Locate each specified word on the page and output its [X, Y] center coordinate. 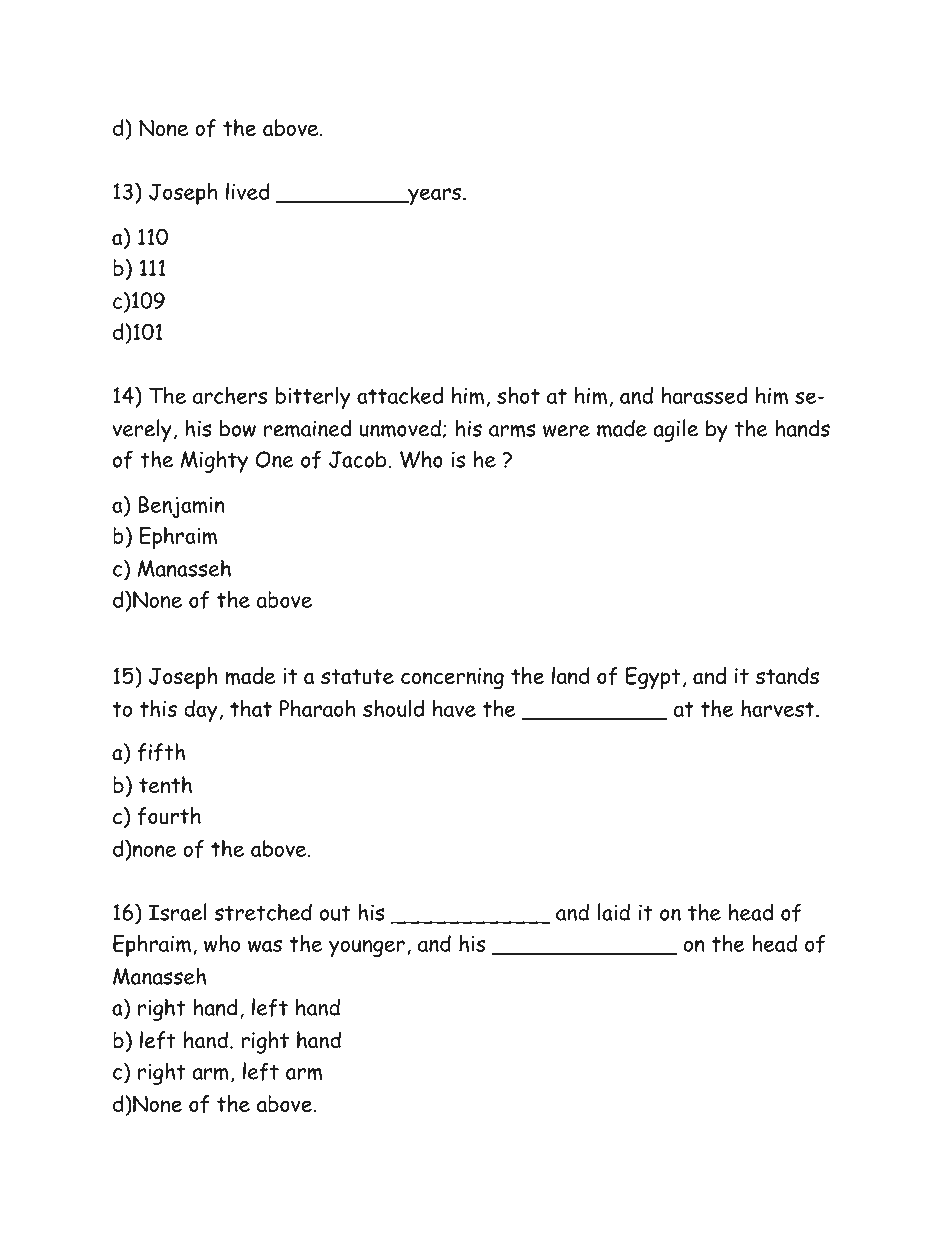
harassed [704, 395]
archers [230, 395]
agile [675, 430]
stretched [263, 912]
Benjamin [181, 507]
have [454, 708]
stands [787, 675]
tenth [165, 784]
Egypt [653, 678]
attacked [400, 395]
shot [518, 395]
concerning [452, 679]
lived [248, 191]
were [566, 431]
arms [512, 430]
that [251, 708]
